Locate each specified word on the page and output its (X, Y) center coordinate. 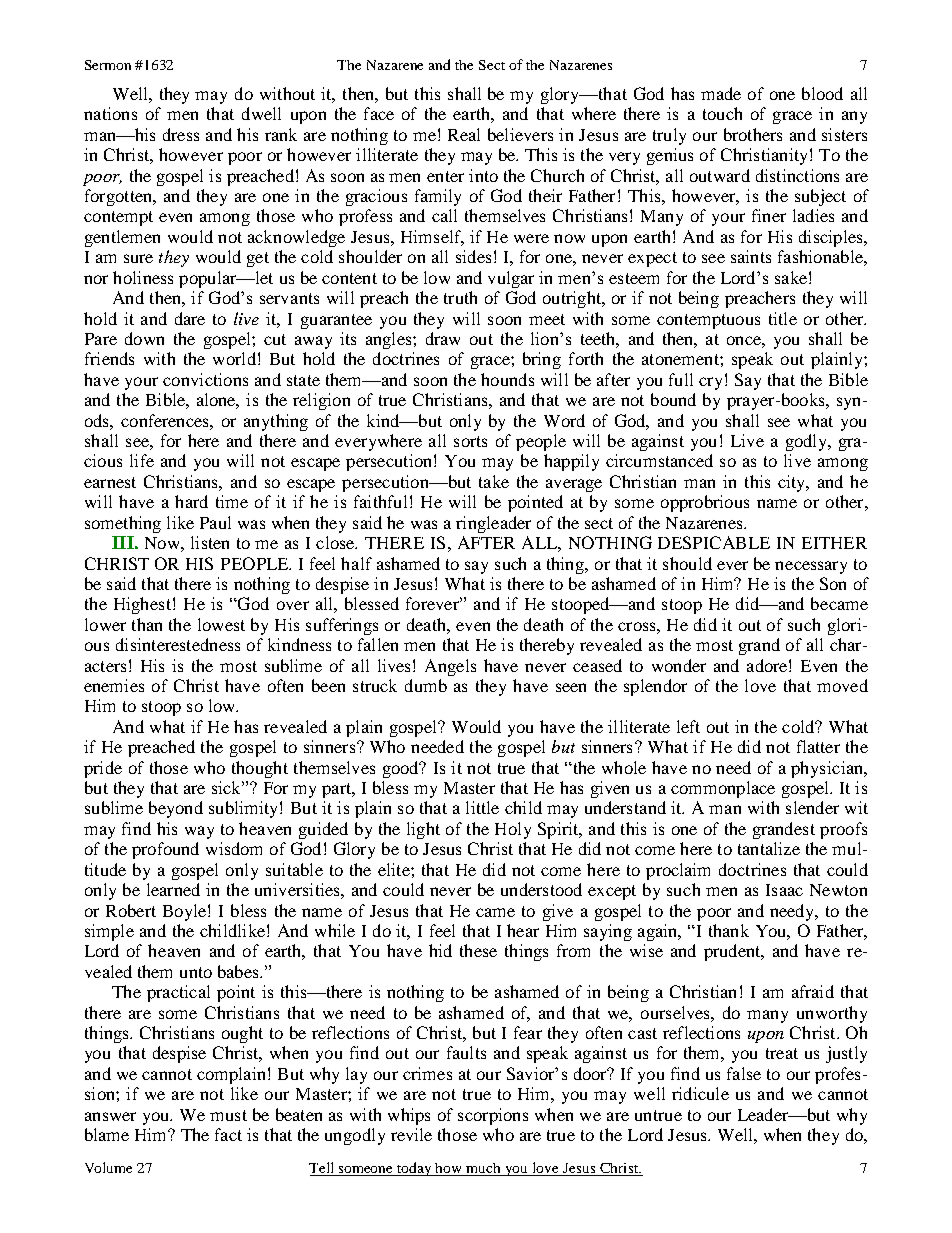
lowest (221, 624)
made (721, 93)
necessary (811, 567)
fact (228, 1134)
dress (181, 134)
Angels (450, 667)
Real (464, 134)
